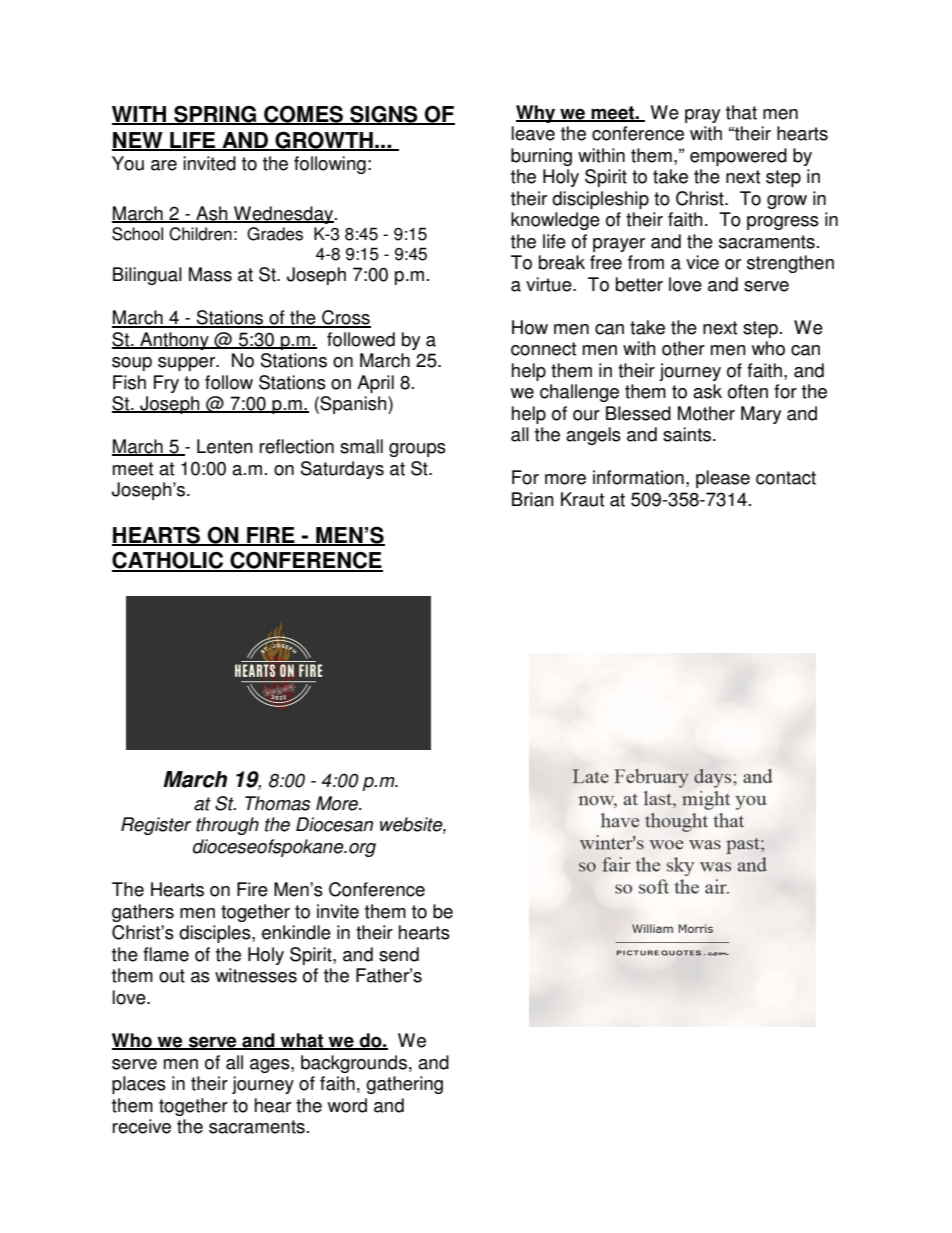  Describe the element at coordinates (723, 479) in the screenshot. I see `please` at that location.
